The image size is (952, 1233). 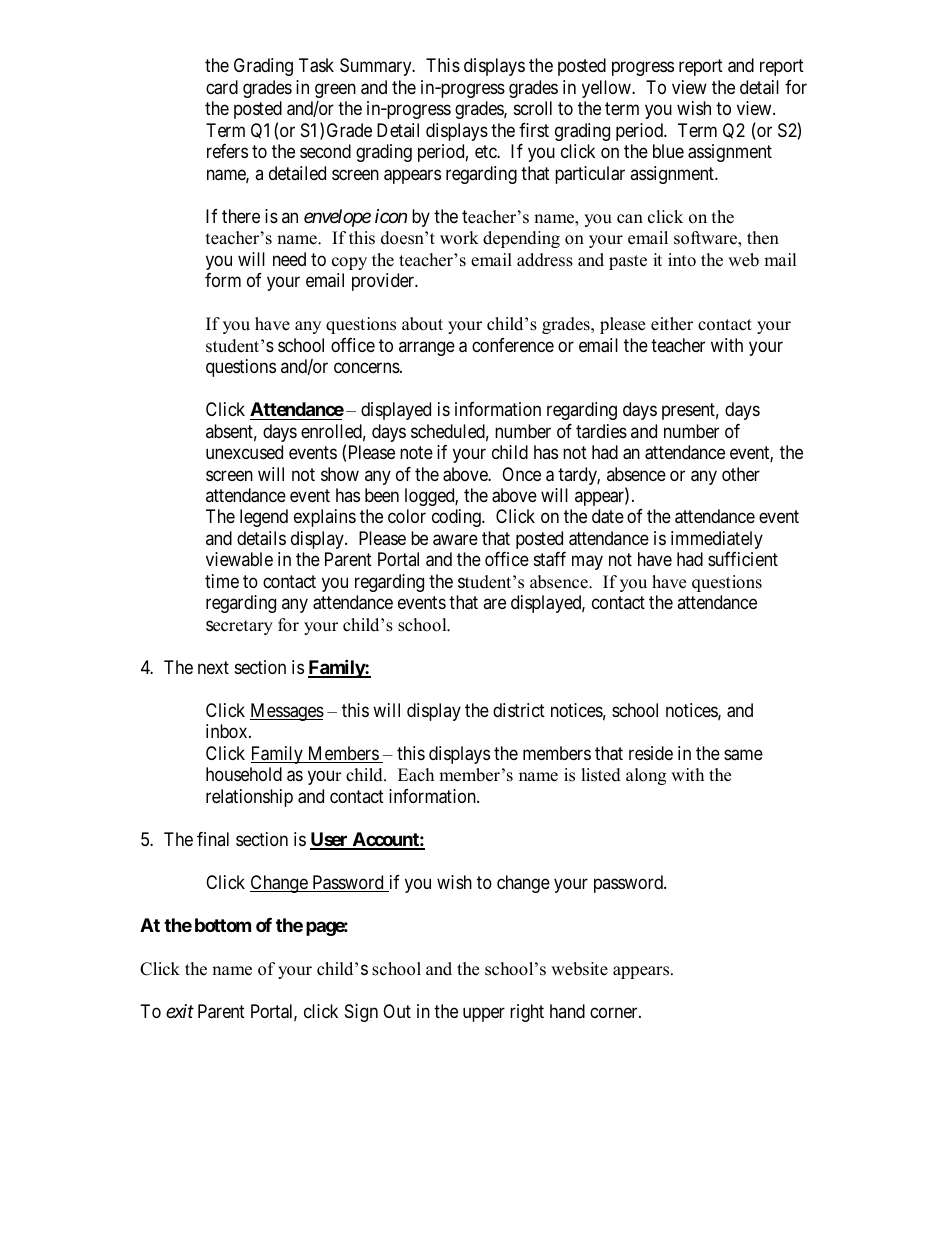 What do you see at coordinates (180, 1011) in the document?
I see `exit` at bounding box center [180, 1011].
